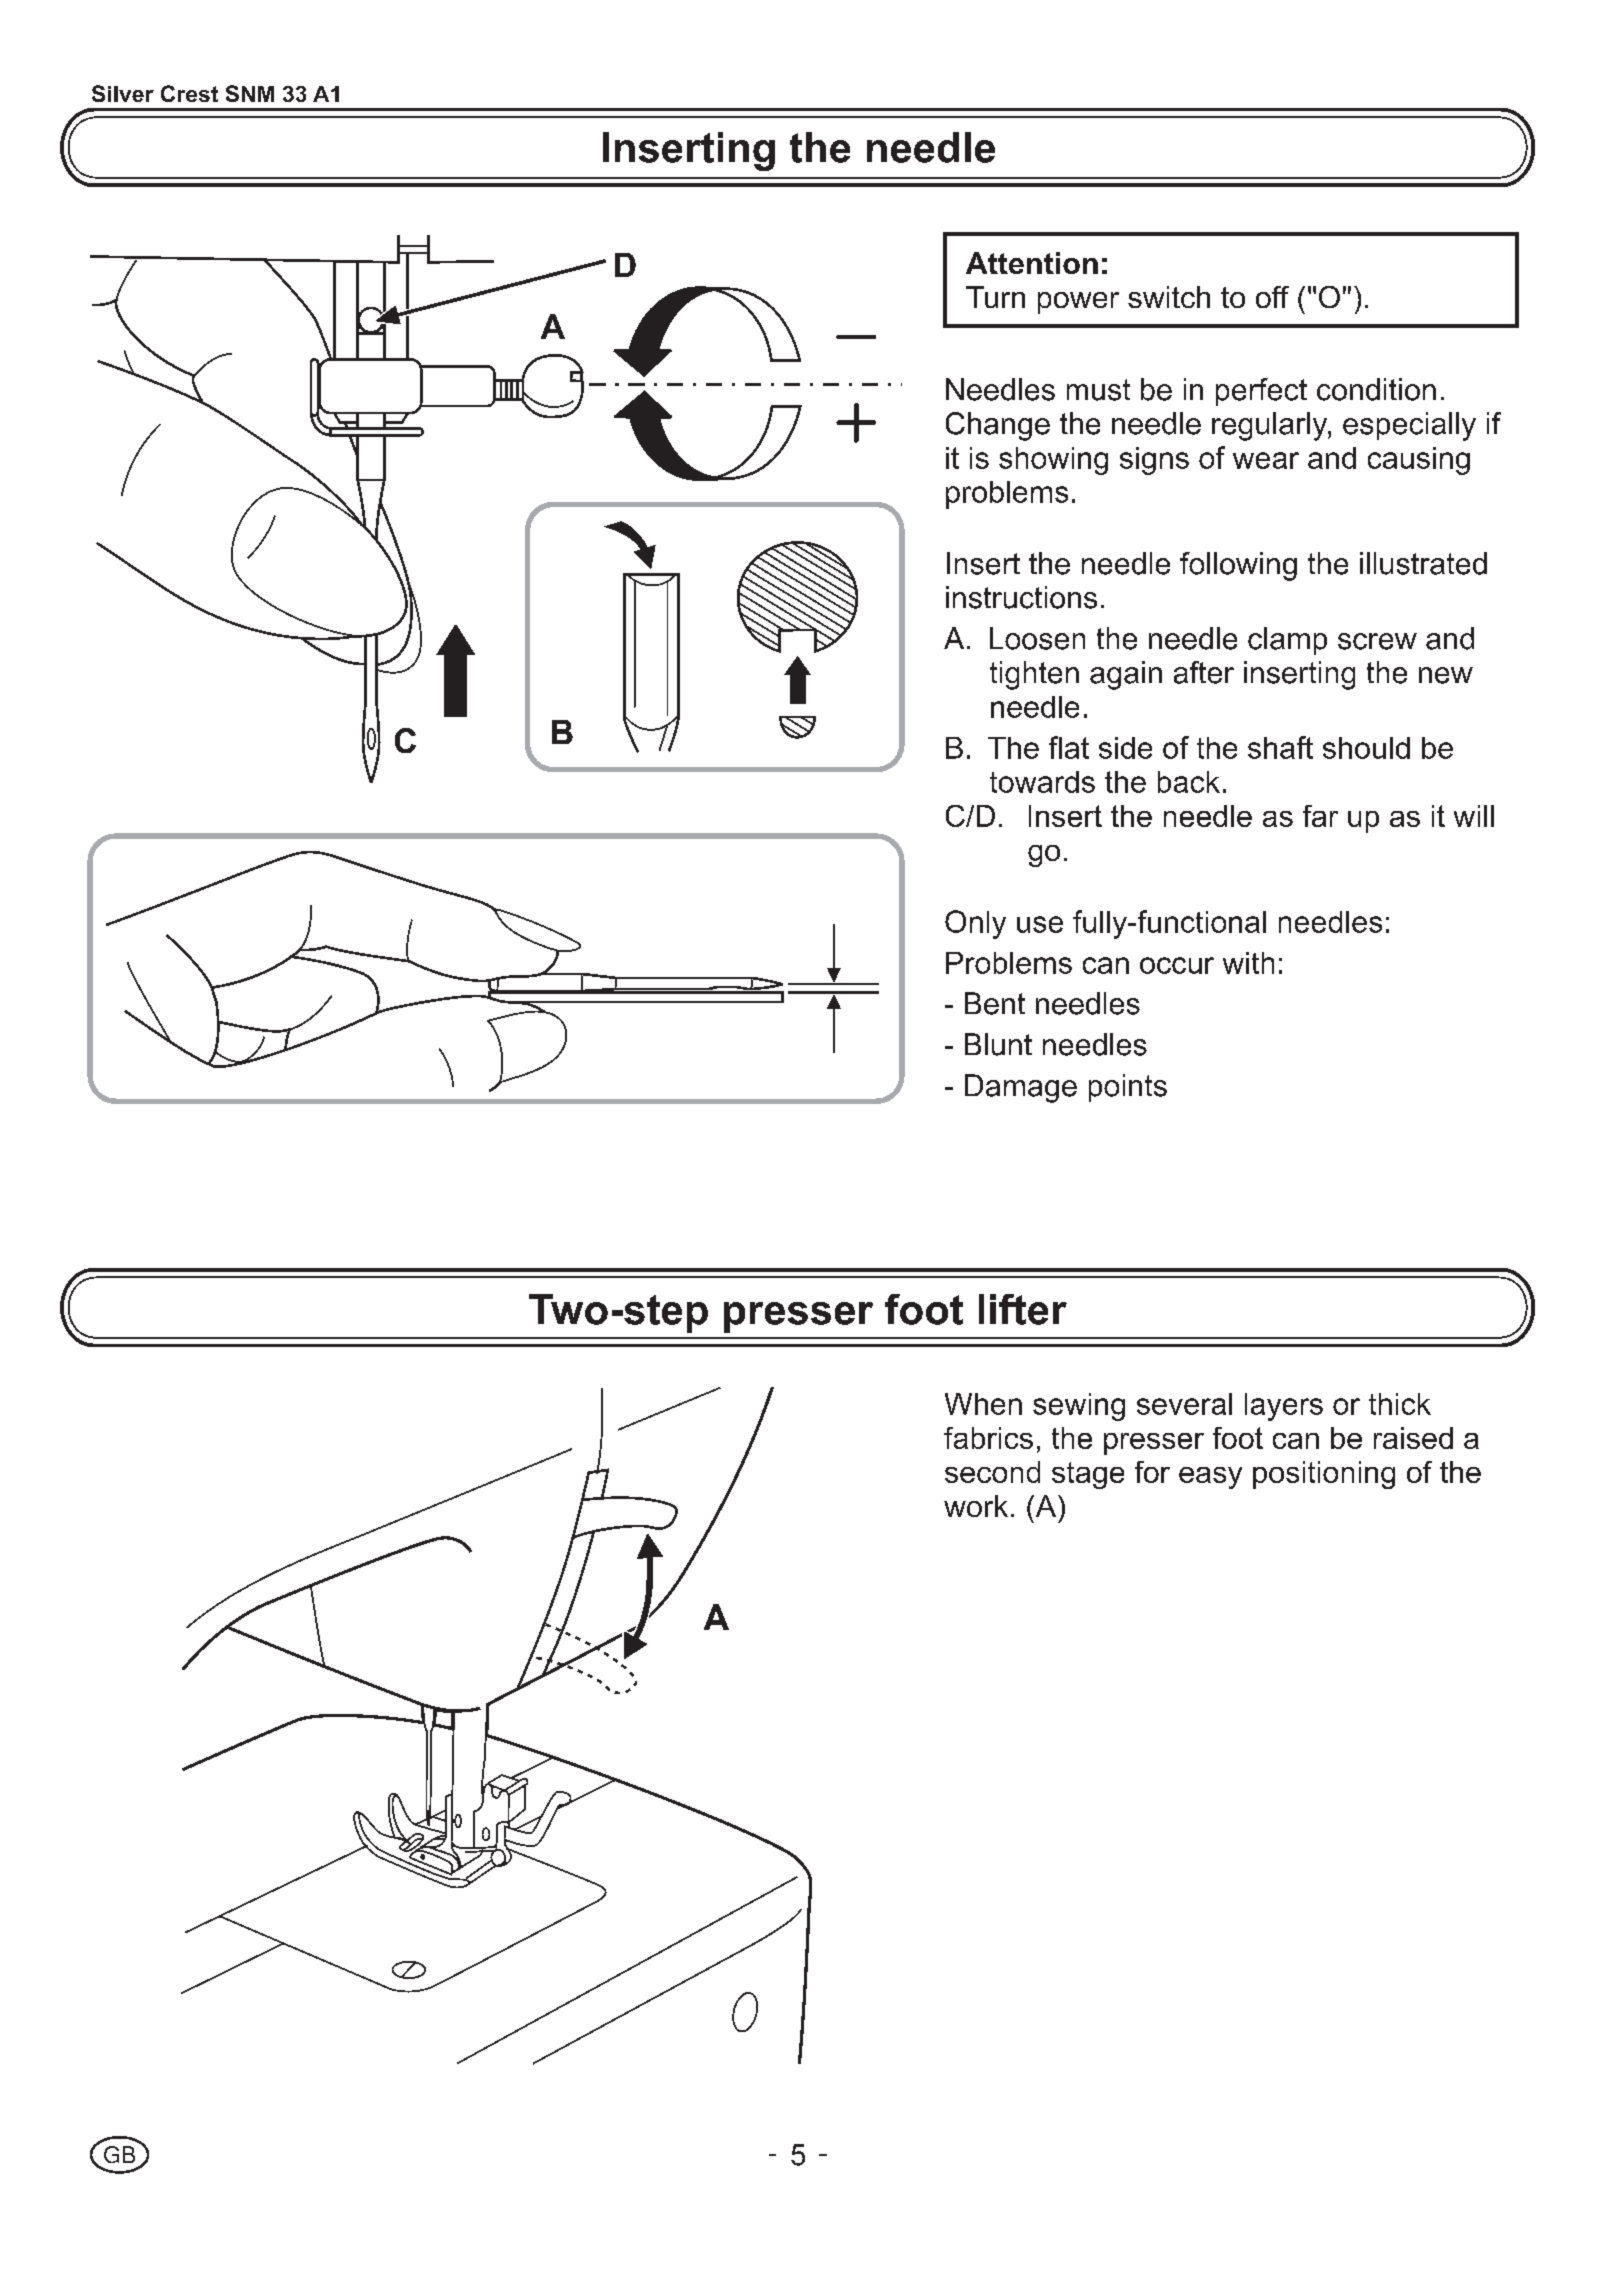 This screenshot has width=1609, height=2277. I want to click on points, so click(1128, 1088).
